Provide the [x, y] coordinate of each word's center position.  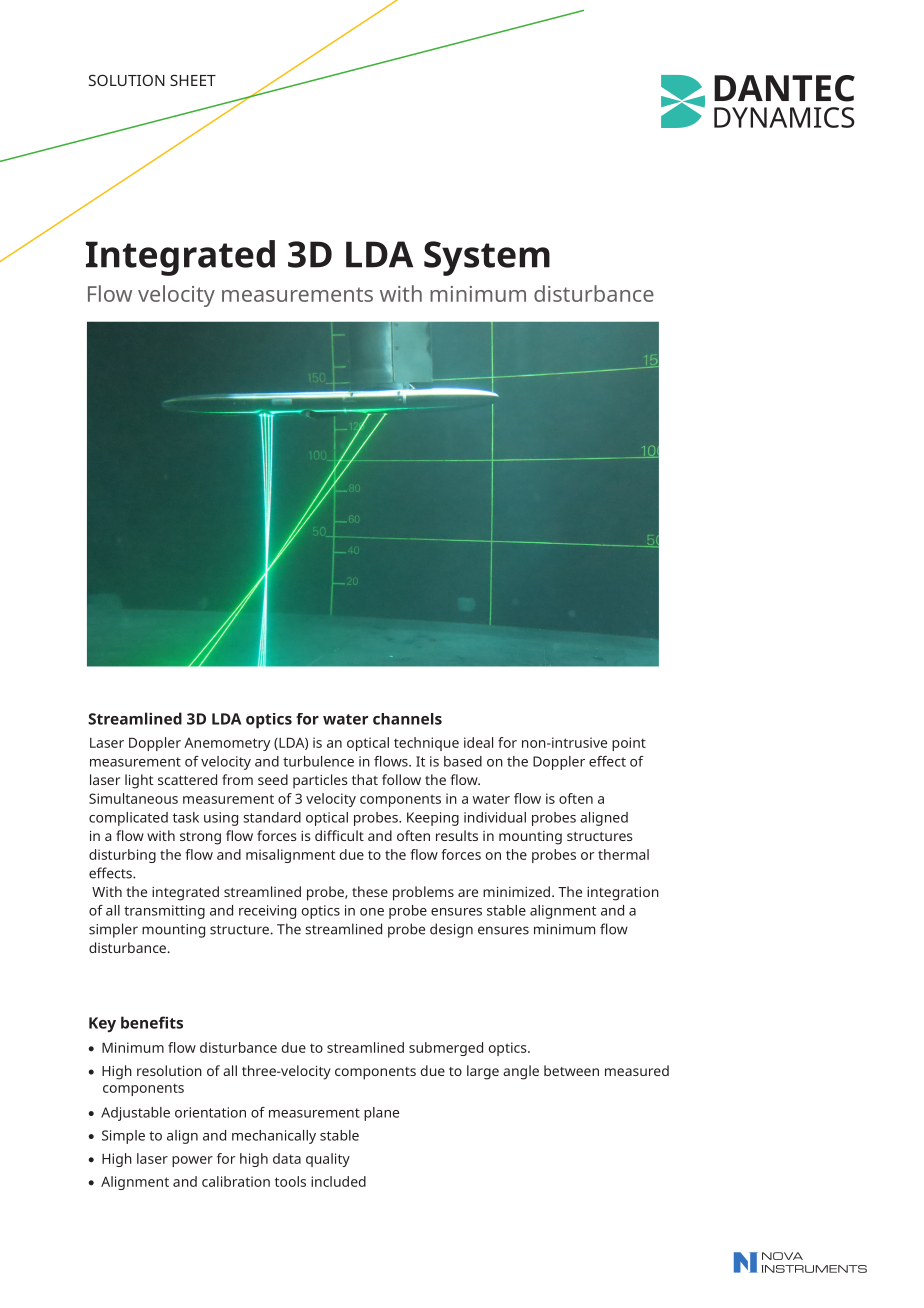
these [370, 891]
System [487, 258]
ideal [478, 742]
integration [623, 894]
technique [426, 744]
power [192, 1161]
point [629, 744]
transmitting [164, 912]
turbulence [318, 761]
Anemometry [227, 744]
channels [407, 719]
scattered [187, 779]
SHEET [193, 80]
